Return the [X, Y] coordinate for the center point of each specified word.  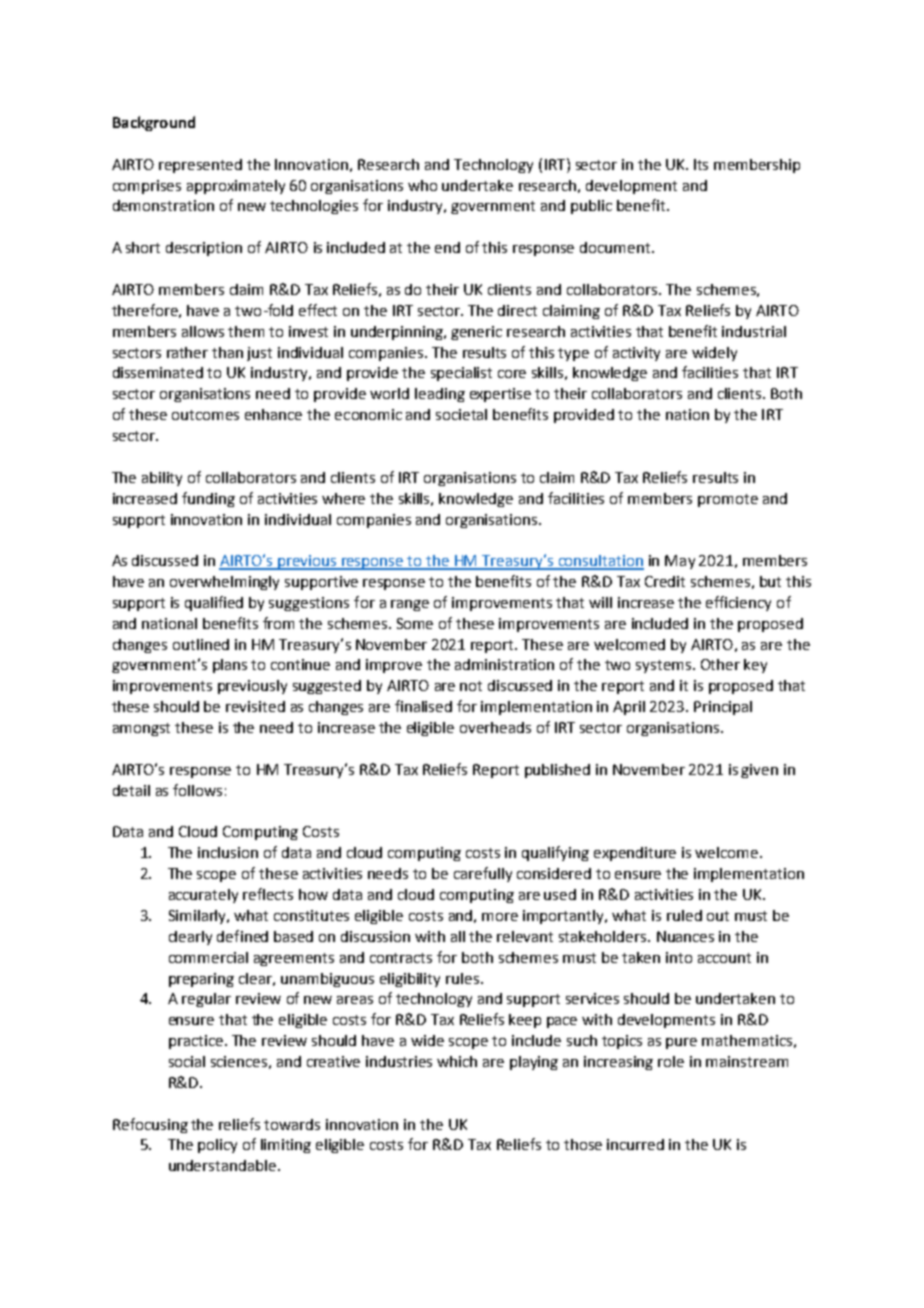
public [591, 207]
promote [728, 500]
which [457, 1061]
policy [217, 1146]
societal [461, 414]
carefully [483, 874]
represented [200, 166]
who [422, 185]
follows [197, 790]
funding [208, 499]
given [759, 771]
